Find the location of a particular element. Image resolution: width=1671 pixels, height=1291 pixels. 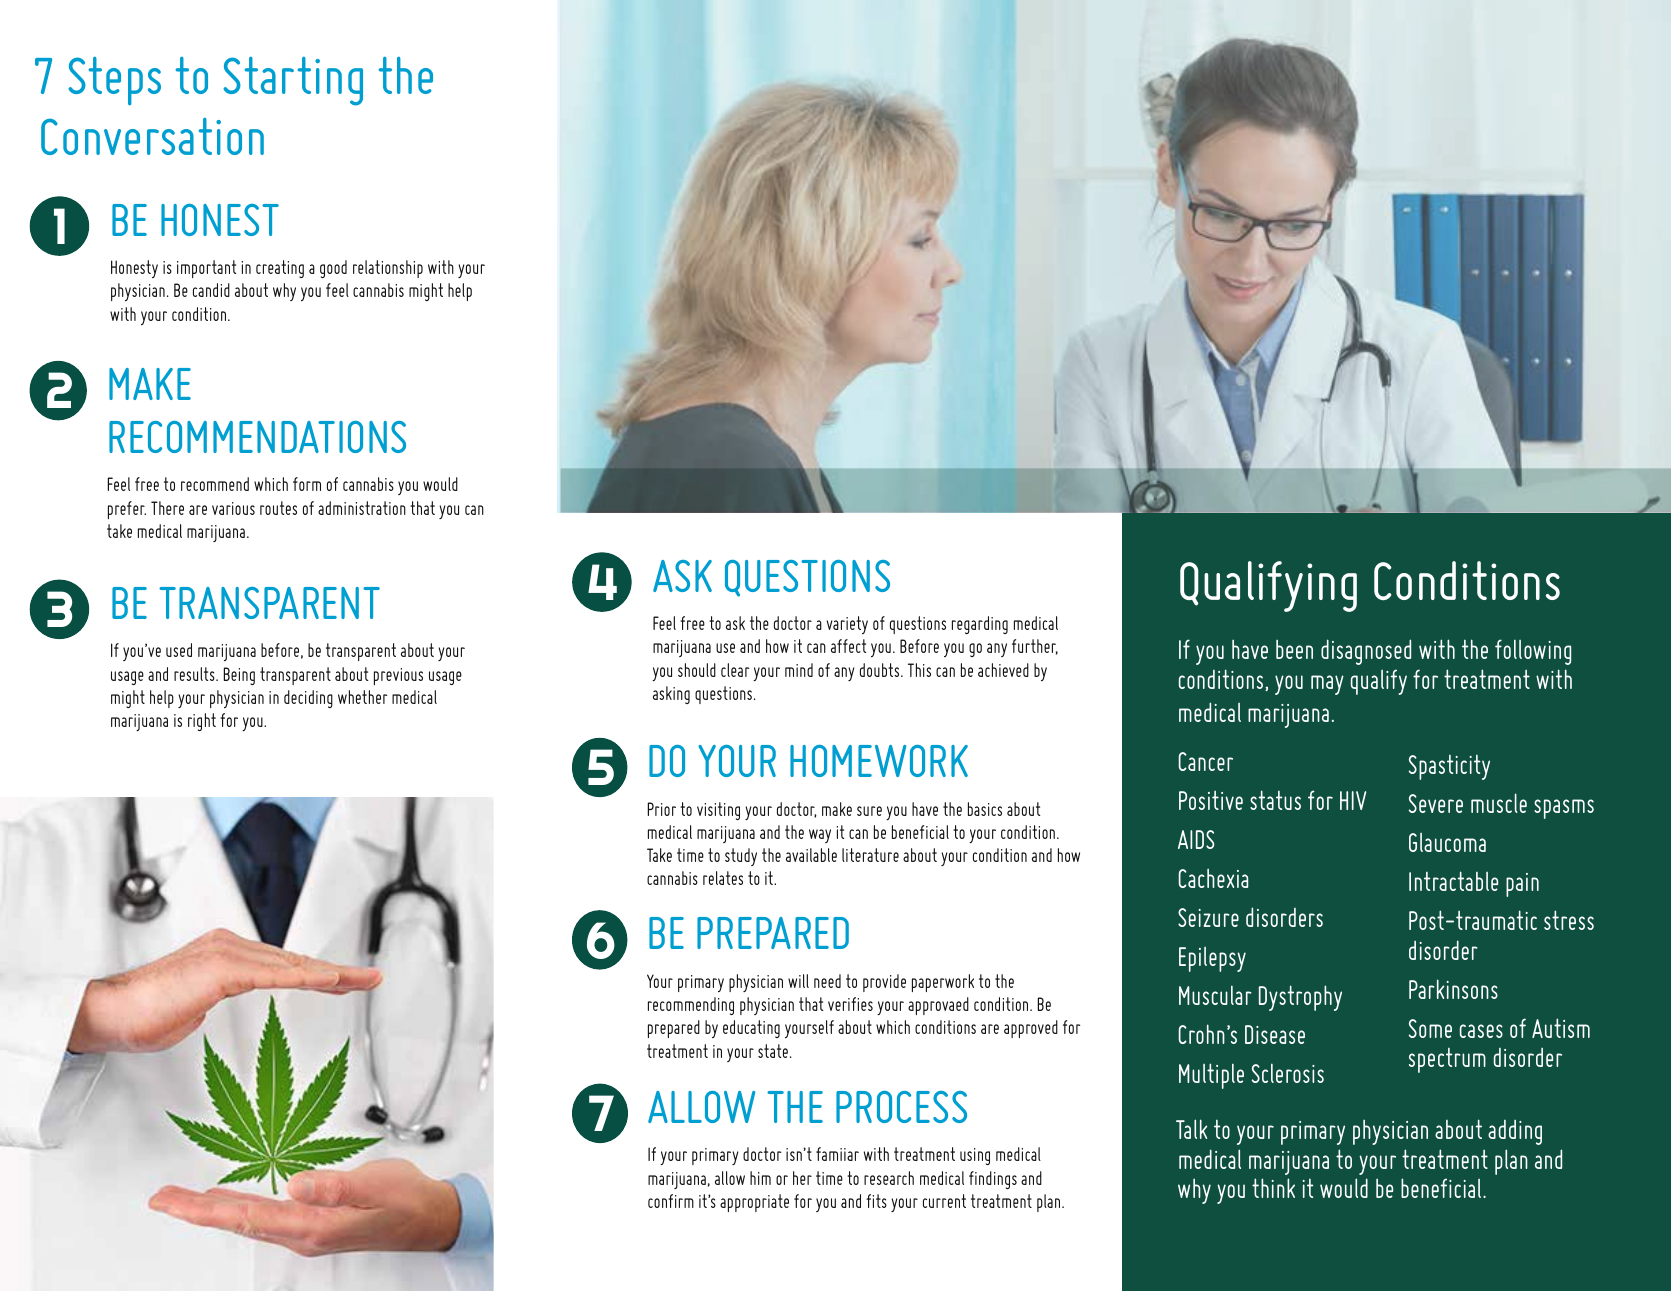

Starting is located at coordinates (293, 81).
